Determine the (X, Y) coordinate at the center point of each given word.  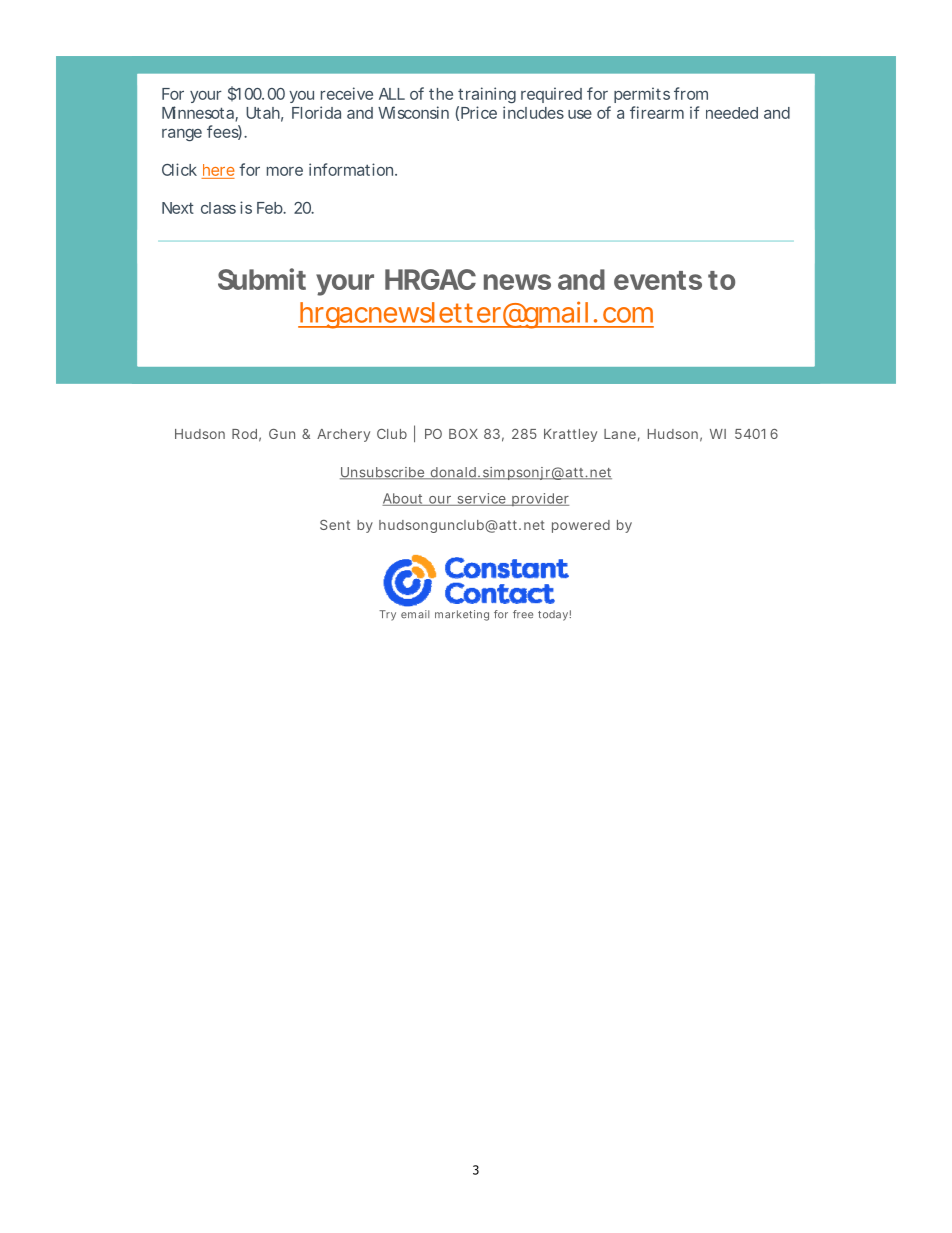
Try (387, 615)
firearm (657, 112)
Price (479, 112)
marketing (462, 615)
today (553, 615)
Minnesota (199, 113)
